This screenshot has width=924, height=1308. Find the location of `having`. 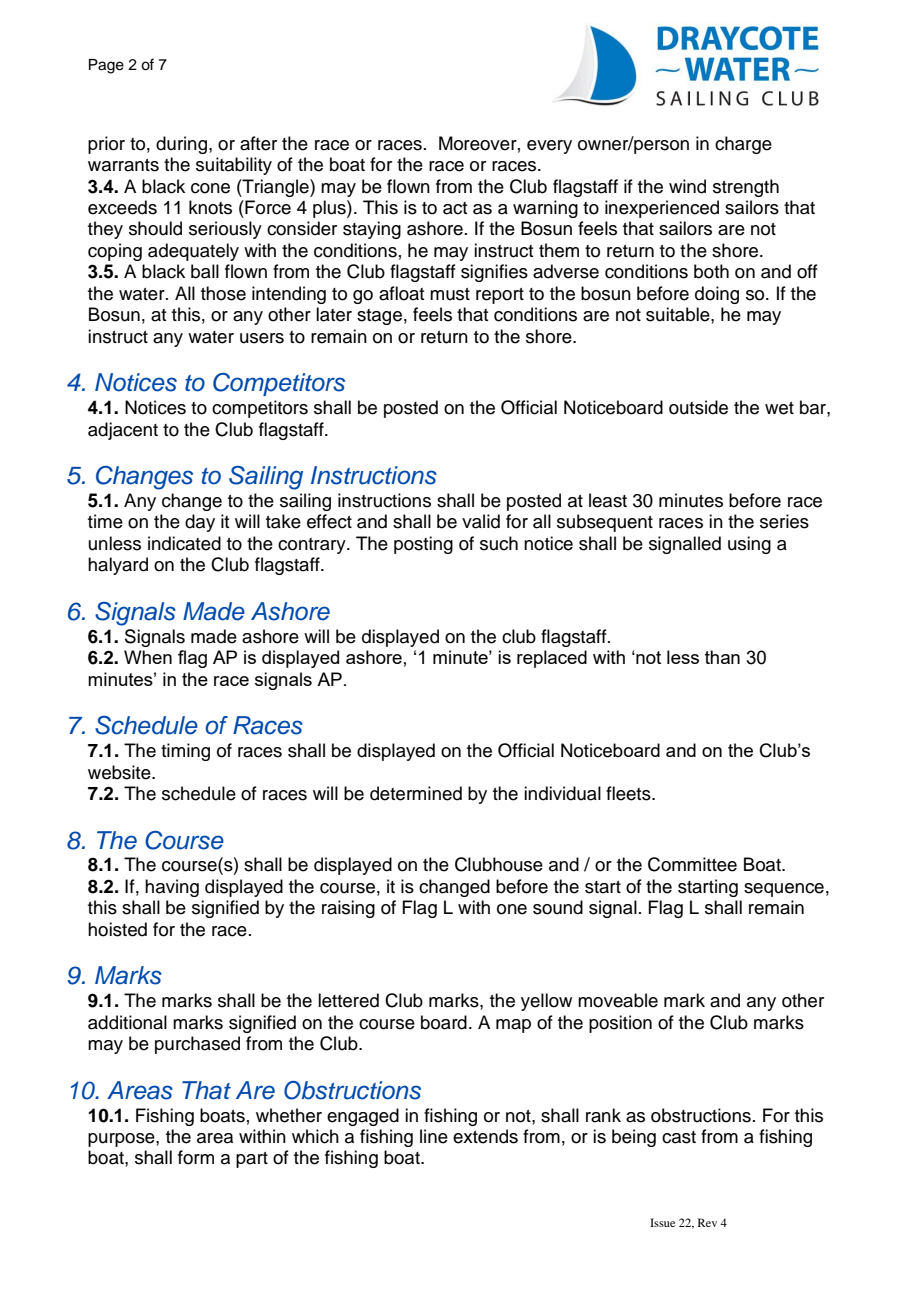

having is located at coordinates (172, 888).
